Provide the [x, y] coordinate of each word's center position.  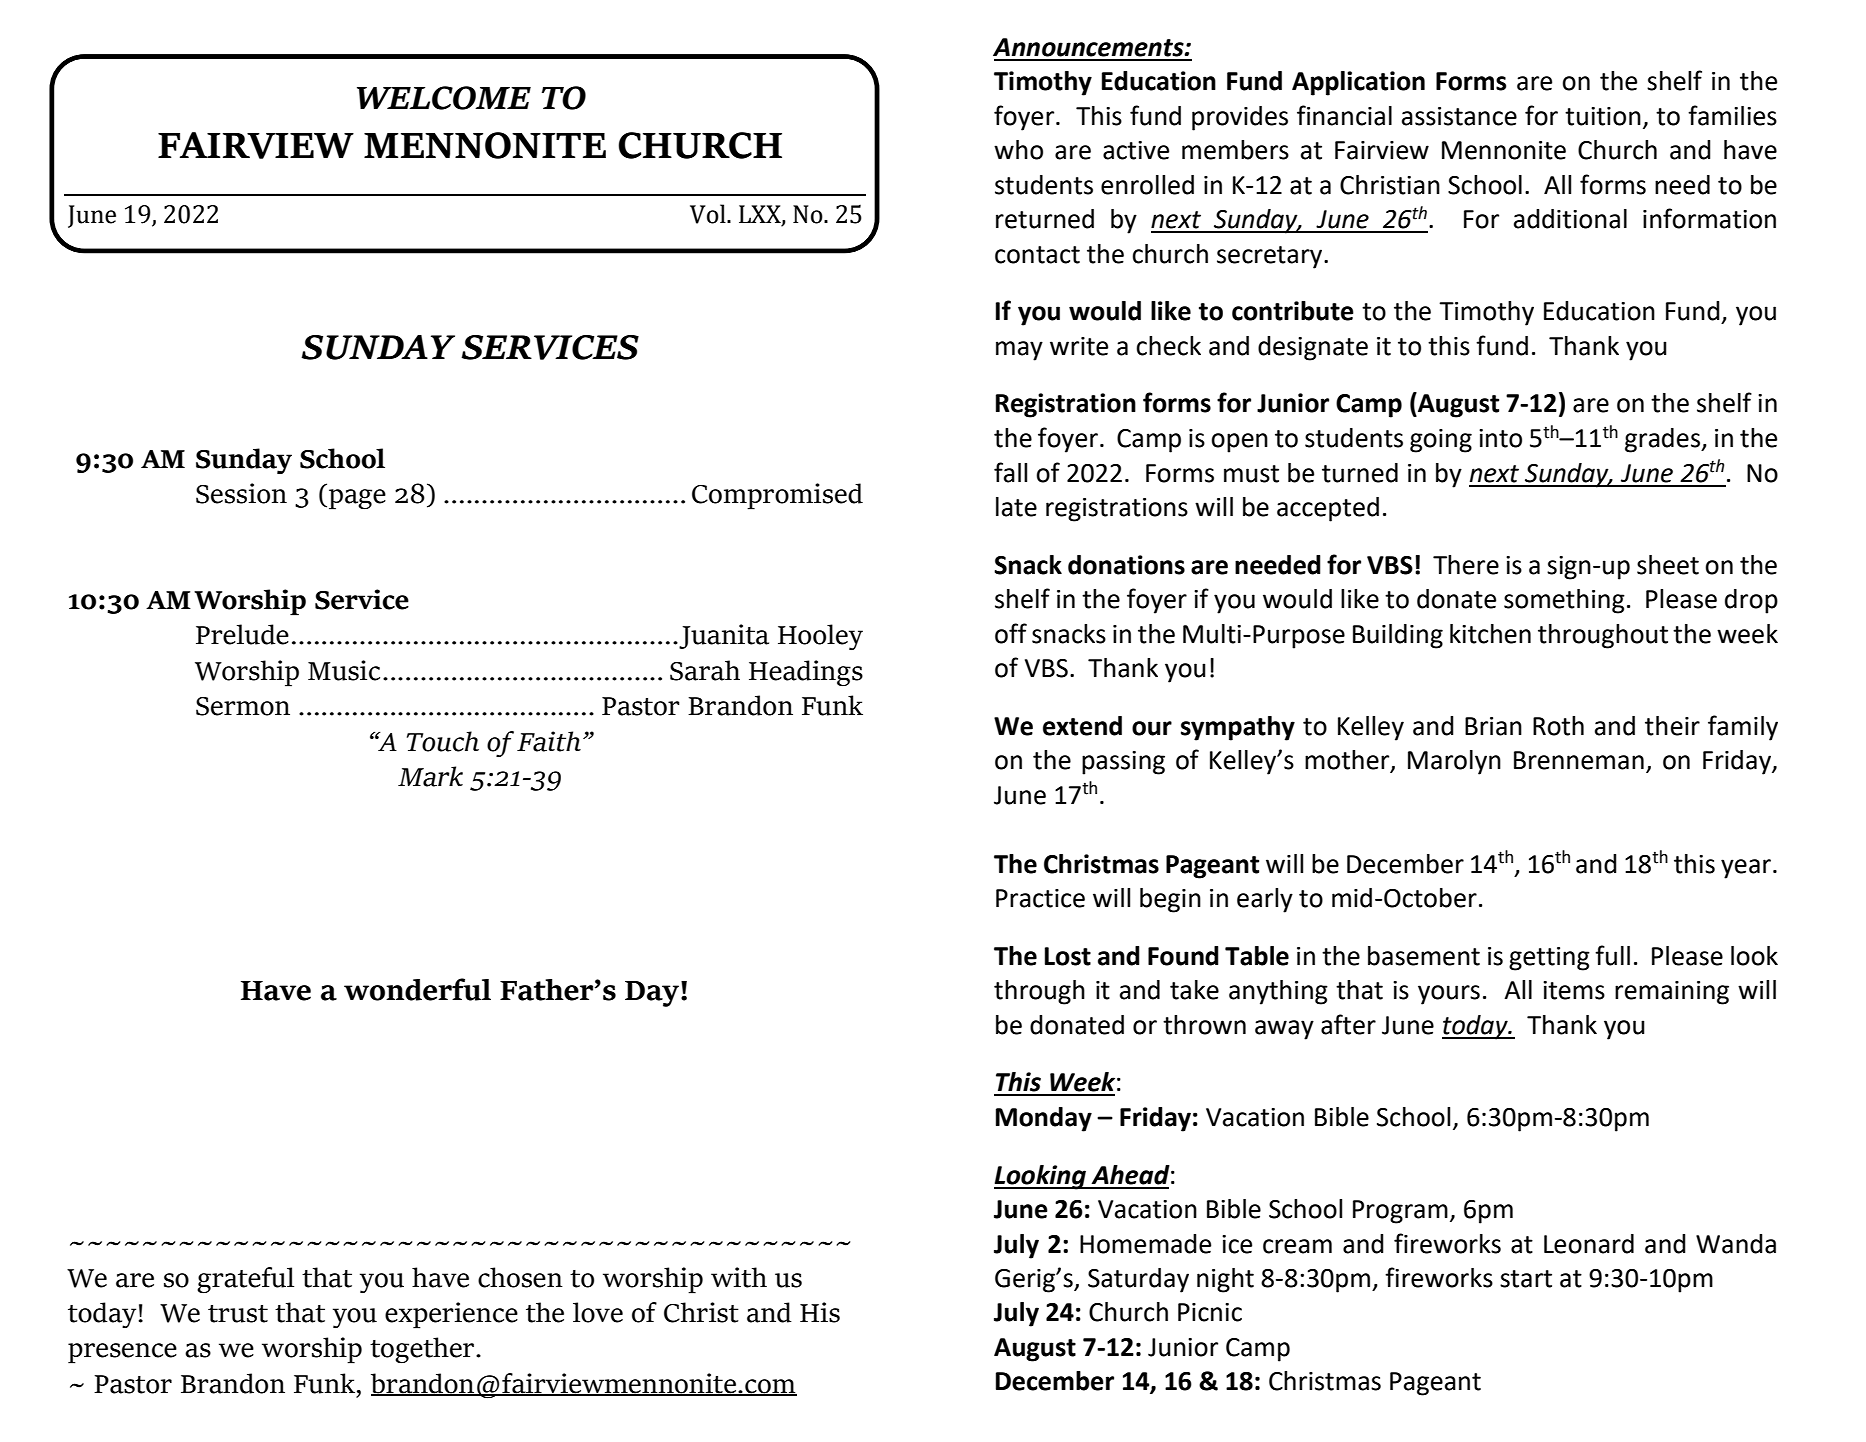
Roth [1558, 726]
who [1018, 150]
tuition [1603, 116]
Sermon [243, 706]
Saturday [1138, 1280]
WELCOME [444, 98]
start [1526, 1279]
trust [238, 1314]
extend [1082, 726]
